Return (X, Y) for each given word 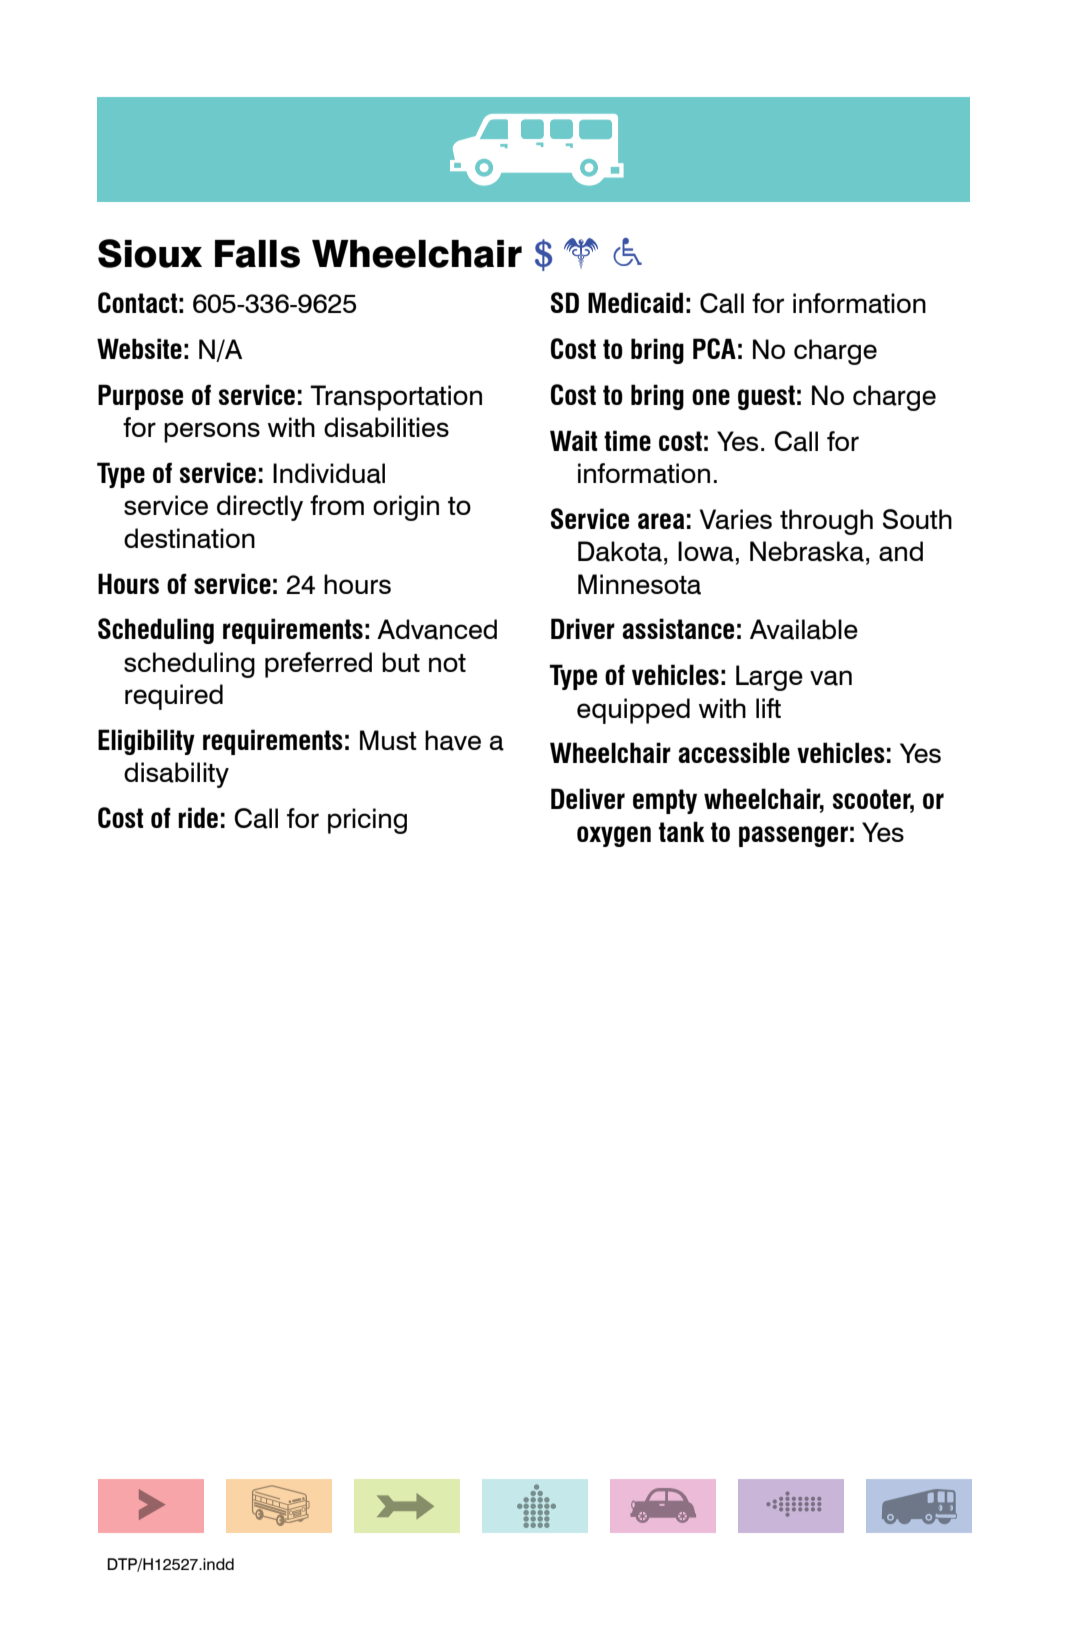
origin (406, 508)
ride (198, 817)
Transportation (396, 398)
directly (260, 508)
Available (804, 629)
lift (768, 708)
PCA (714, 348)
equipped (633, 711)
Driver (583, 628)
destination (189, 538)
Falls (257, 254)
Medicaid (635, 302)
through (826, 522)
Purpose (140, 397)
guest (766, 397)
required (174, 697)
